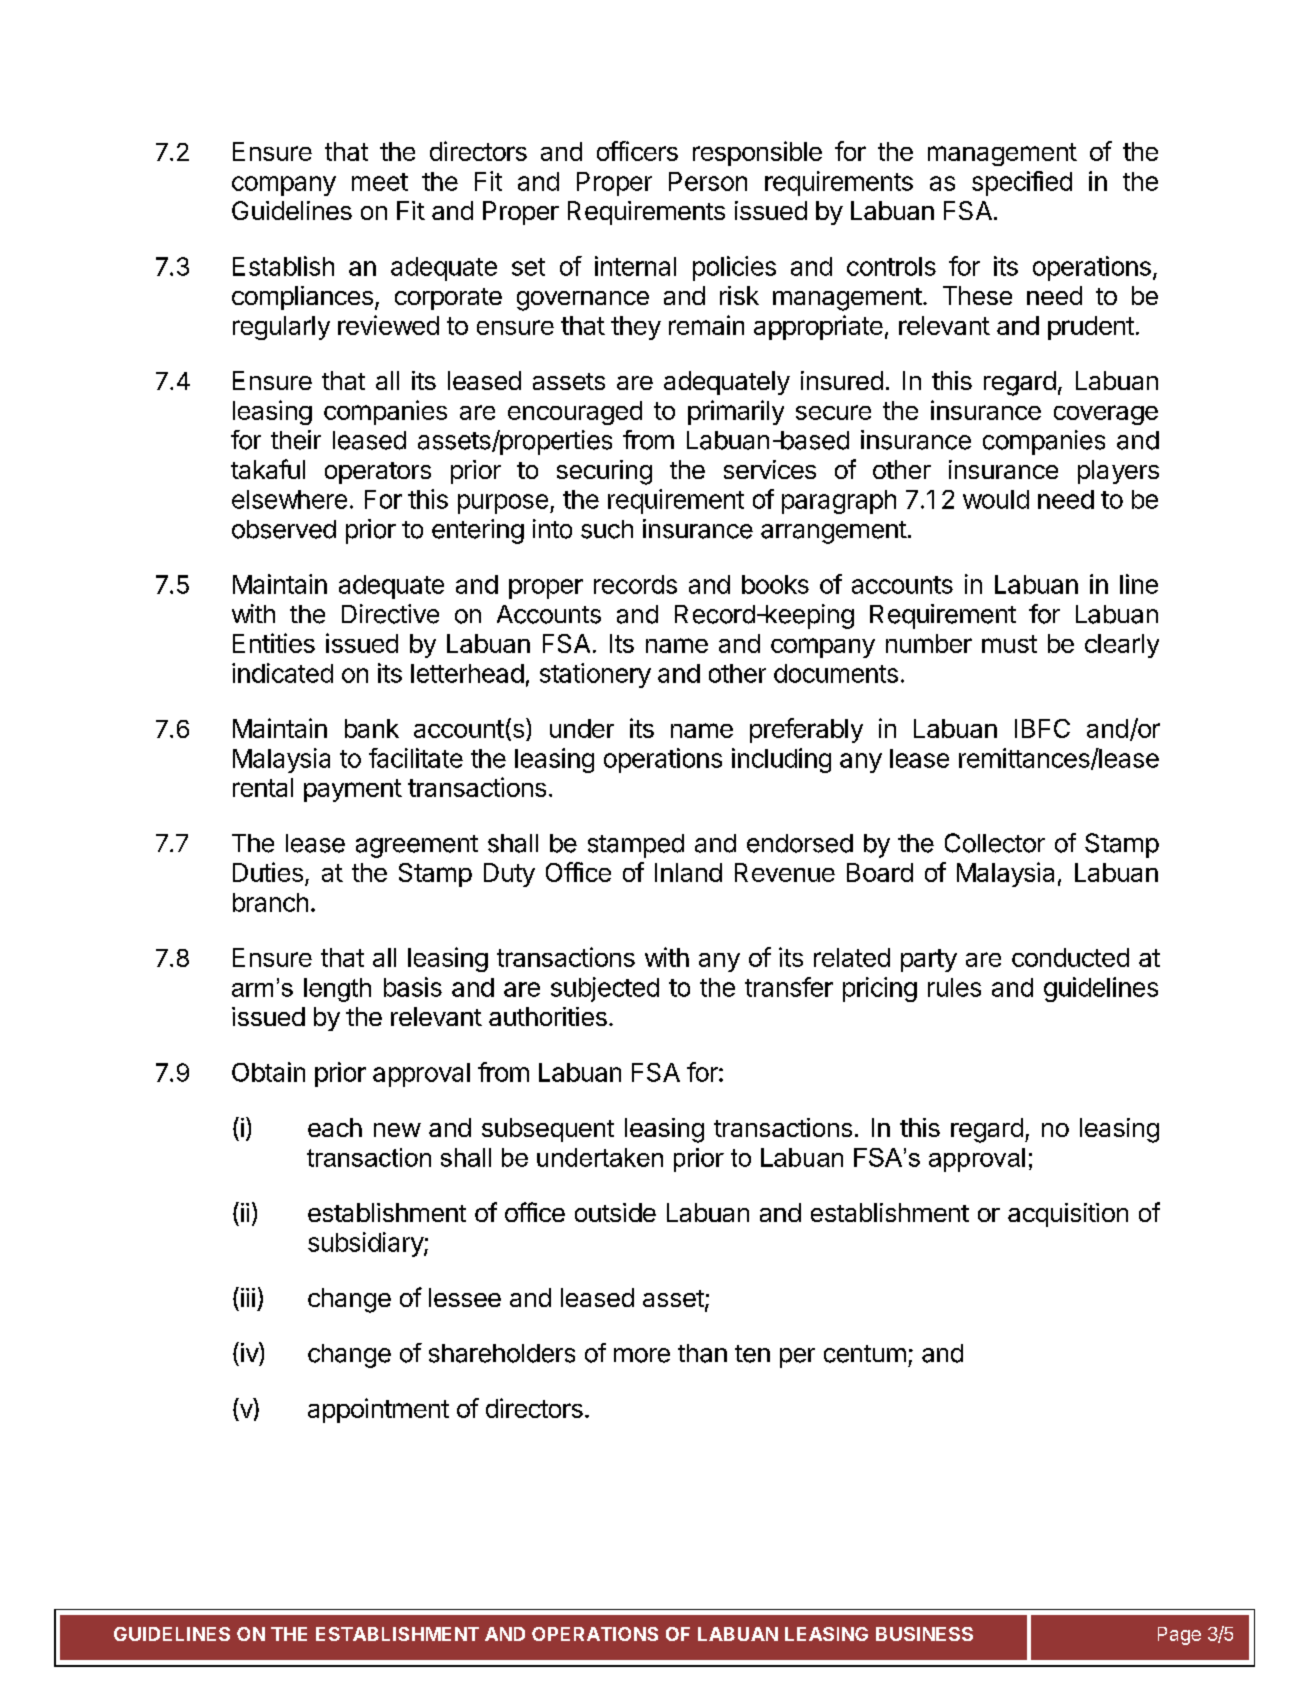 The height and width of the screenshot is (1700, 1314). Describe the element at coordinates (775, 584) in the screenshot. I see `books` at that location.
